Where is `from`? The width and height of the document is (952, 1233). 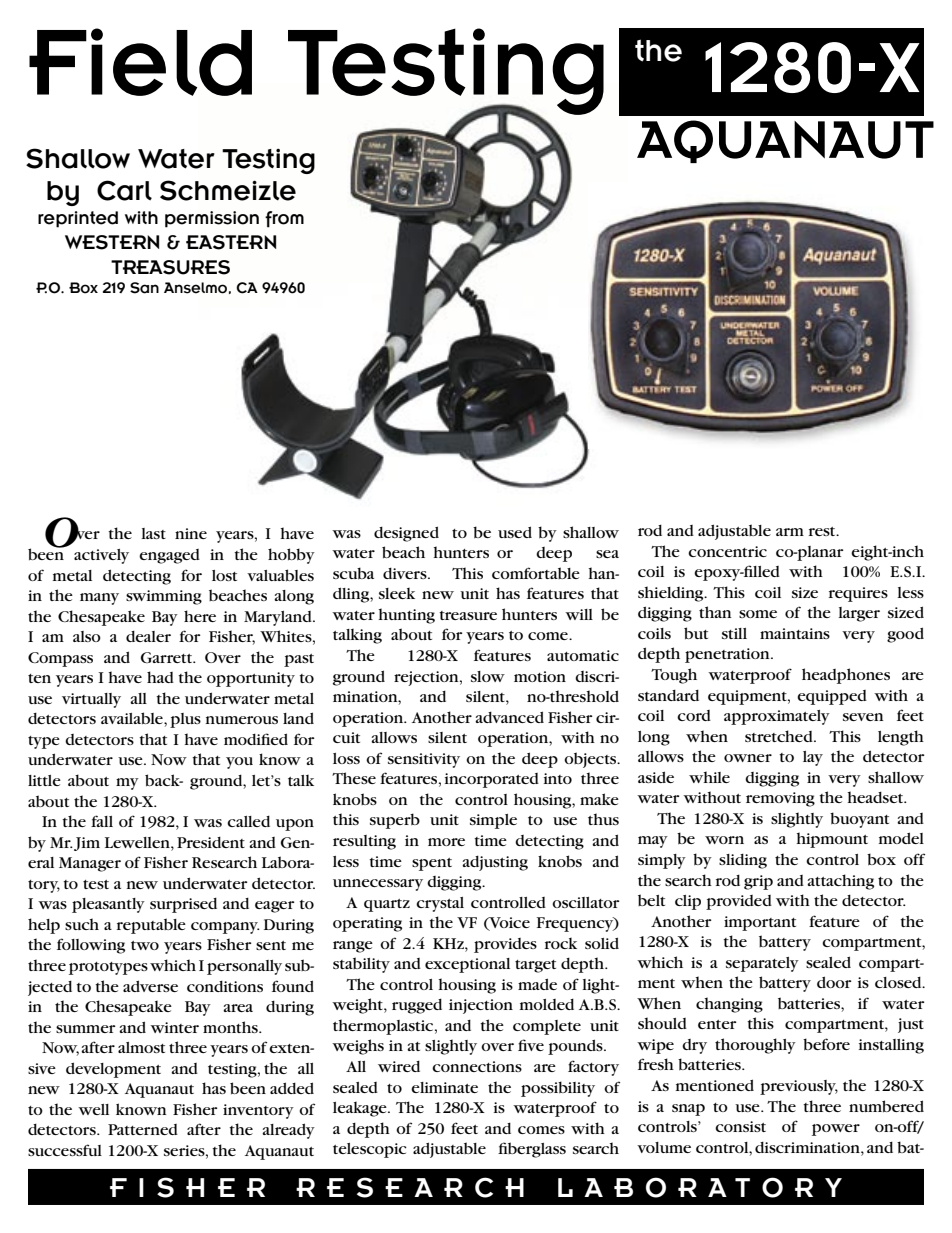 from is located at coordinates (284, 219).
